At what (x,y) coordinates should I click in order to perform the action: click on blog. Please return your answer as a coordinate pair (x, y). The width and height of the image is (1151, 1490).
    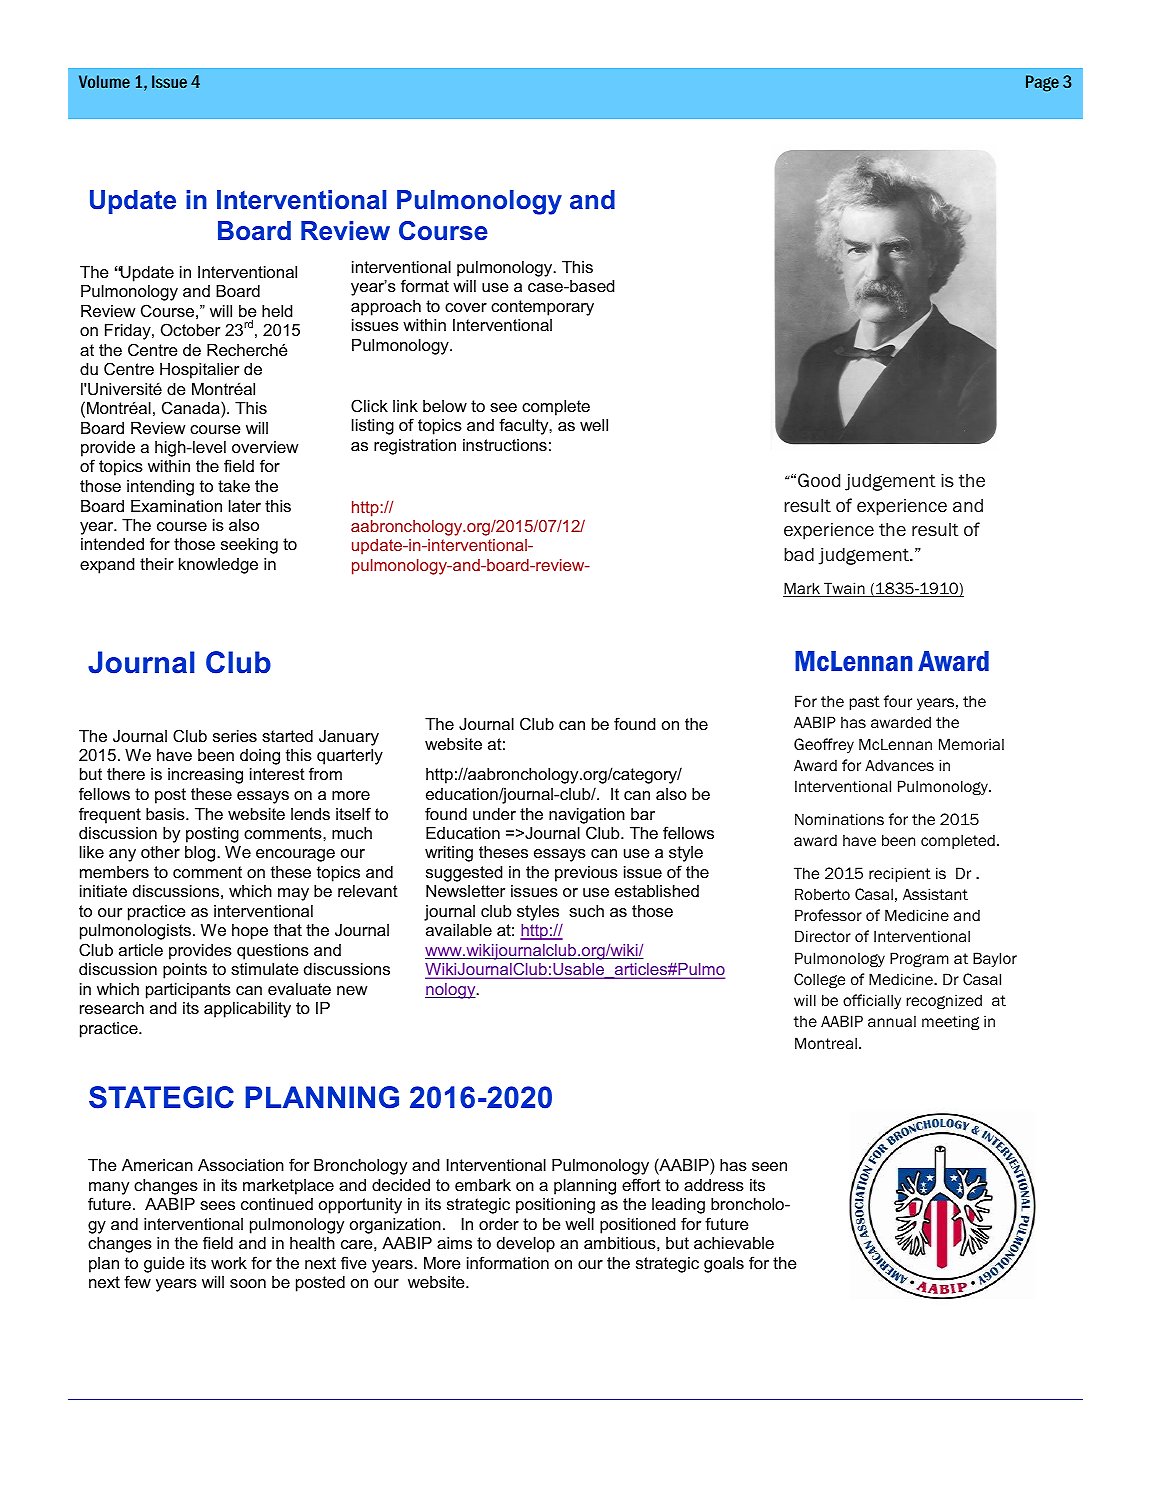
    Looking at the image, I should click on (201, 854).
